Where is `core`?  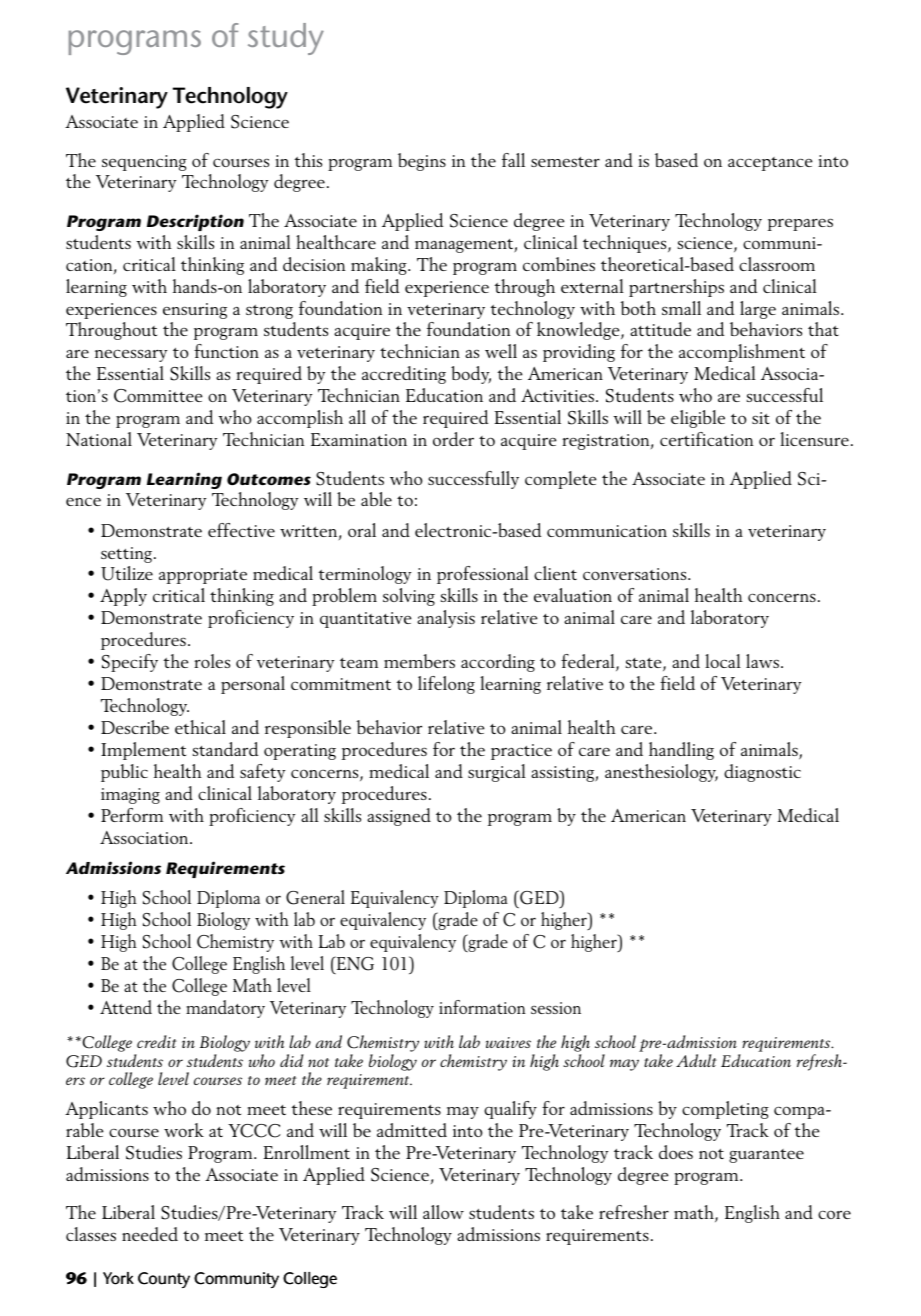
core is located at coordinates (834, 1214).
